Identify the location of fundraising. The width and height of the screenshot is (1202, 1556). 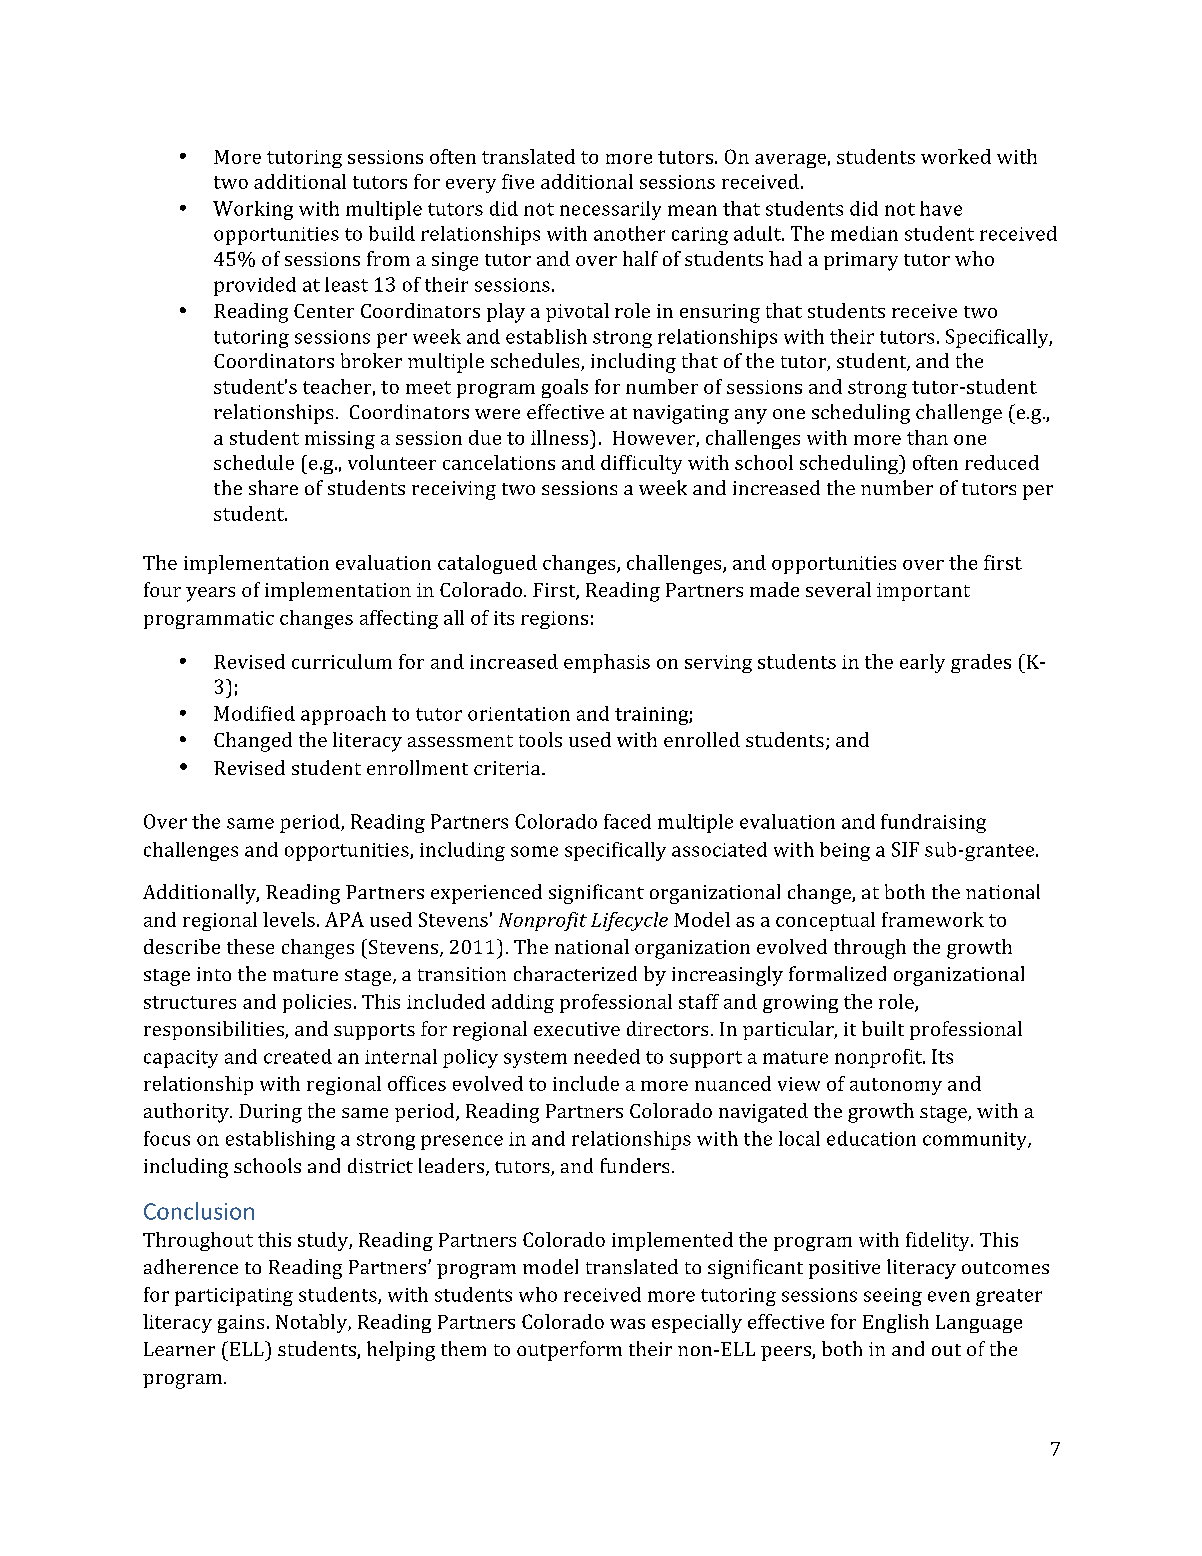
(933, 823).
